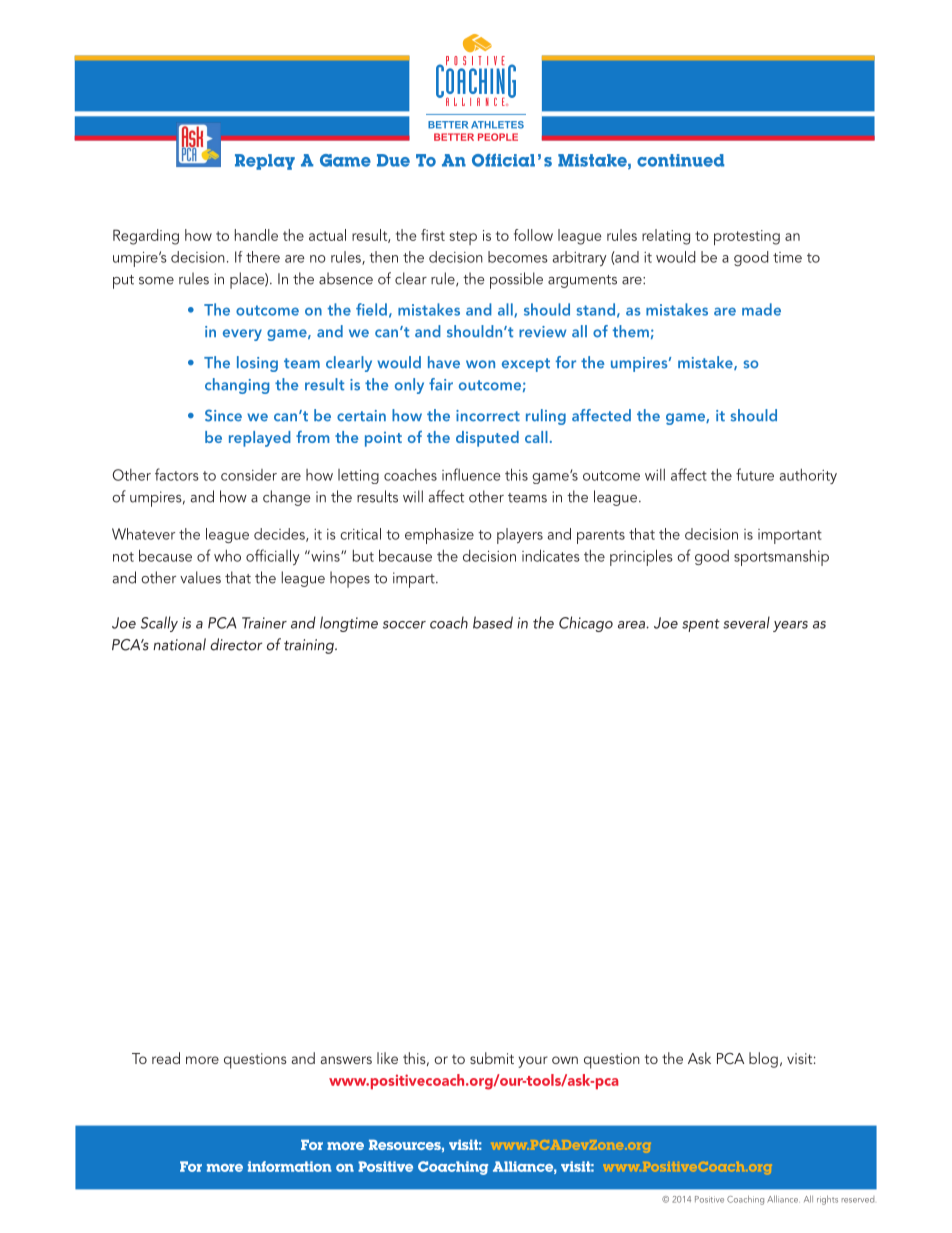 The height and width of the screenshot is (1233, 952). Describe the element at coordinates (790, 536) in the screenshot. I see `important` at that location.
